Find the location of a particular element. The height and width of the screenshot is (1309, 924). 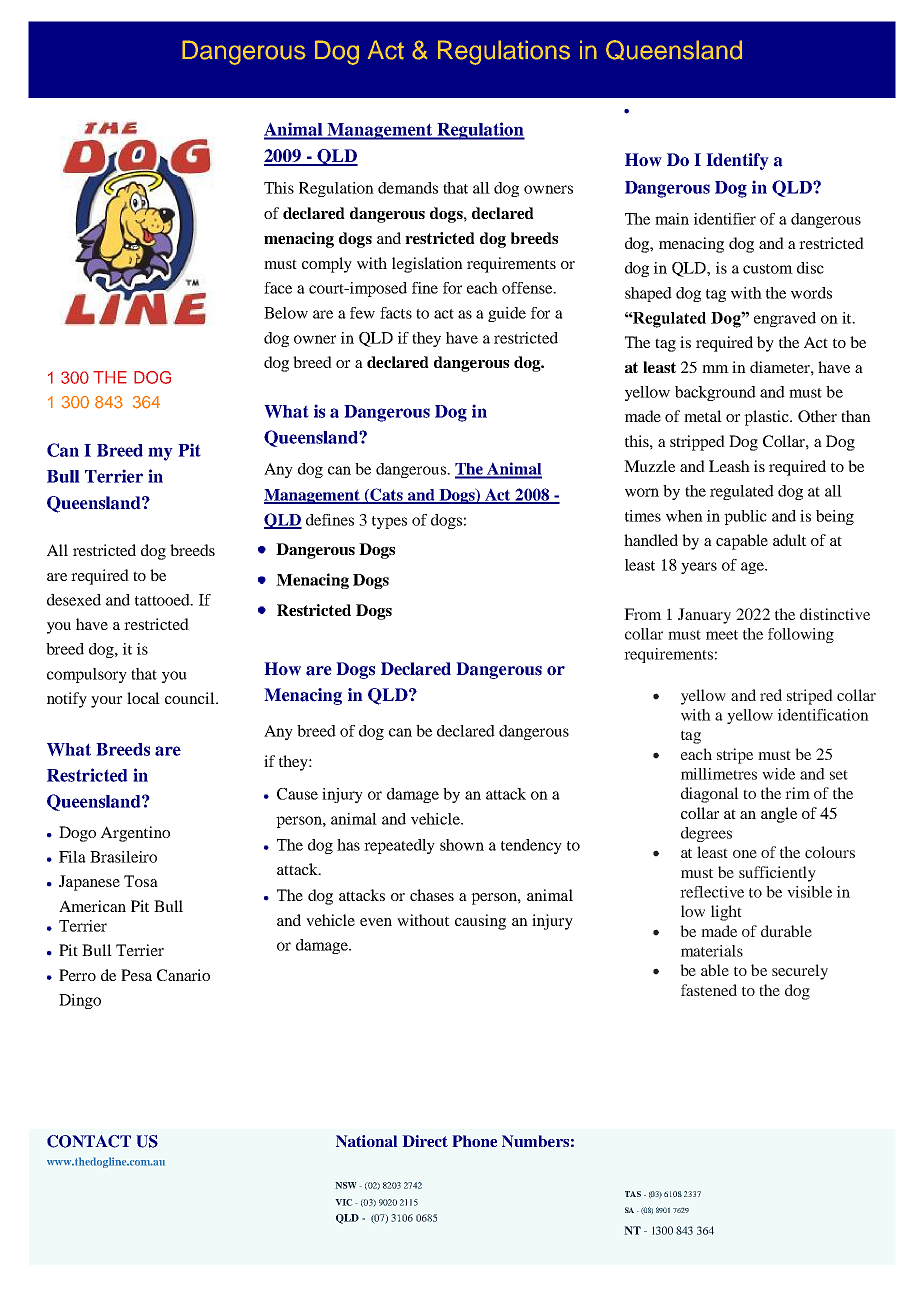

face is located at coordinates (278, 288).
